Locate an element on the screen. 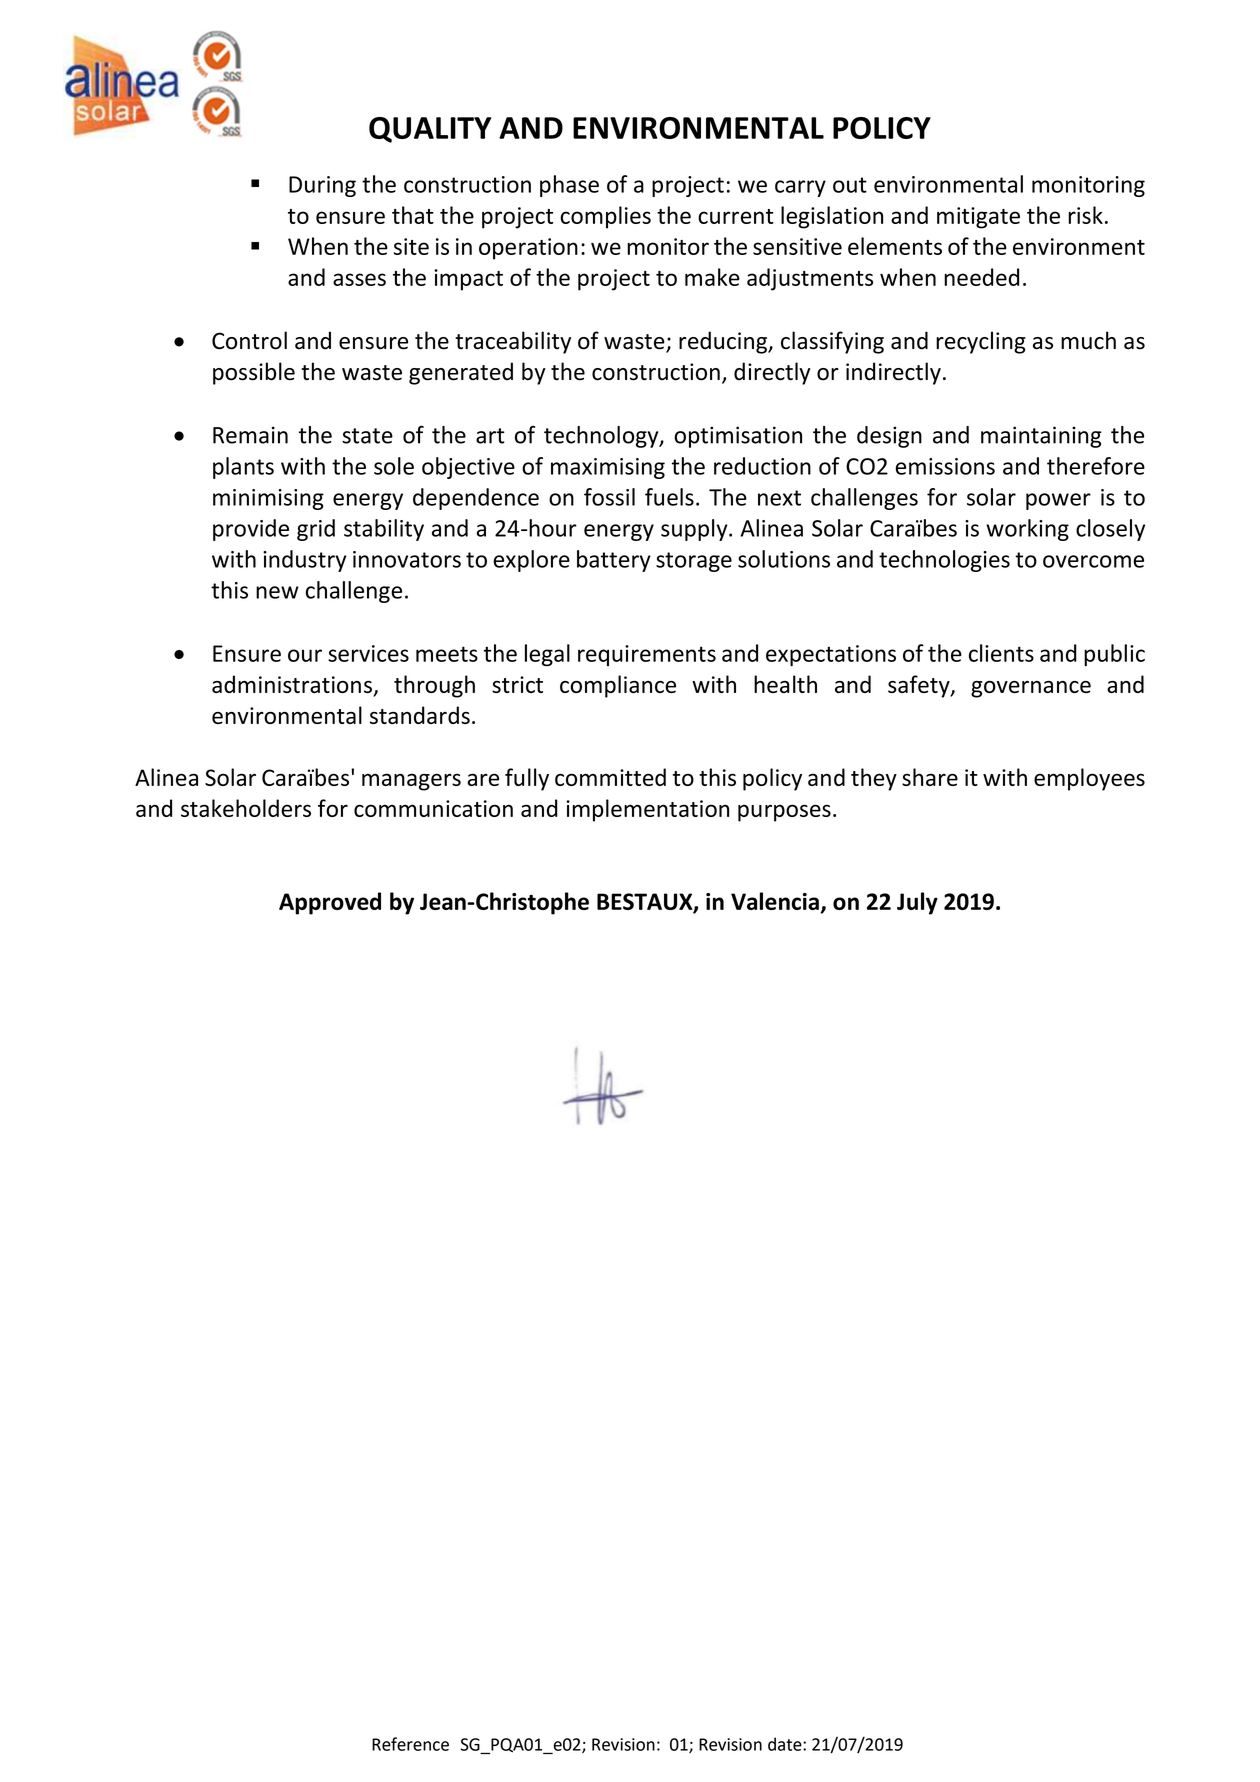 The image size is (1260, 1782). Valencia is located at coordinates (775, 901).
